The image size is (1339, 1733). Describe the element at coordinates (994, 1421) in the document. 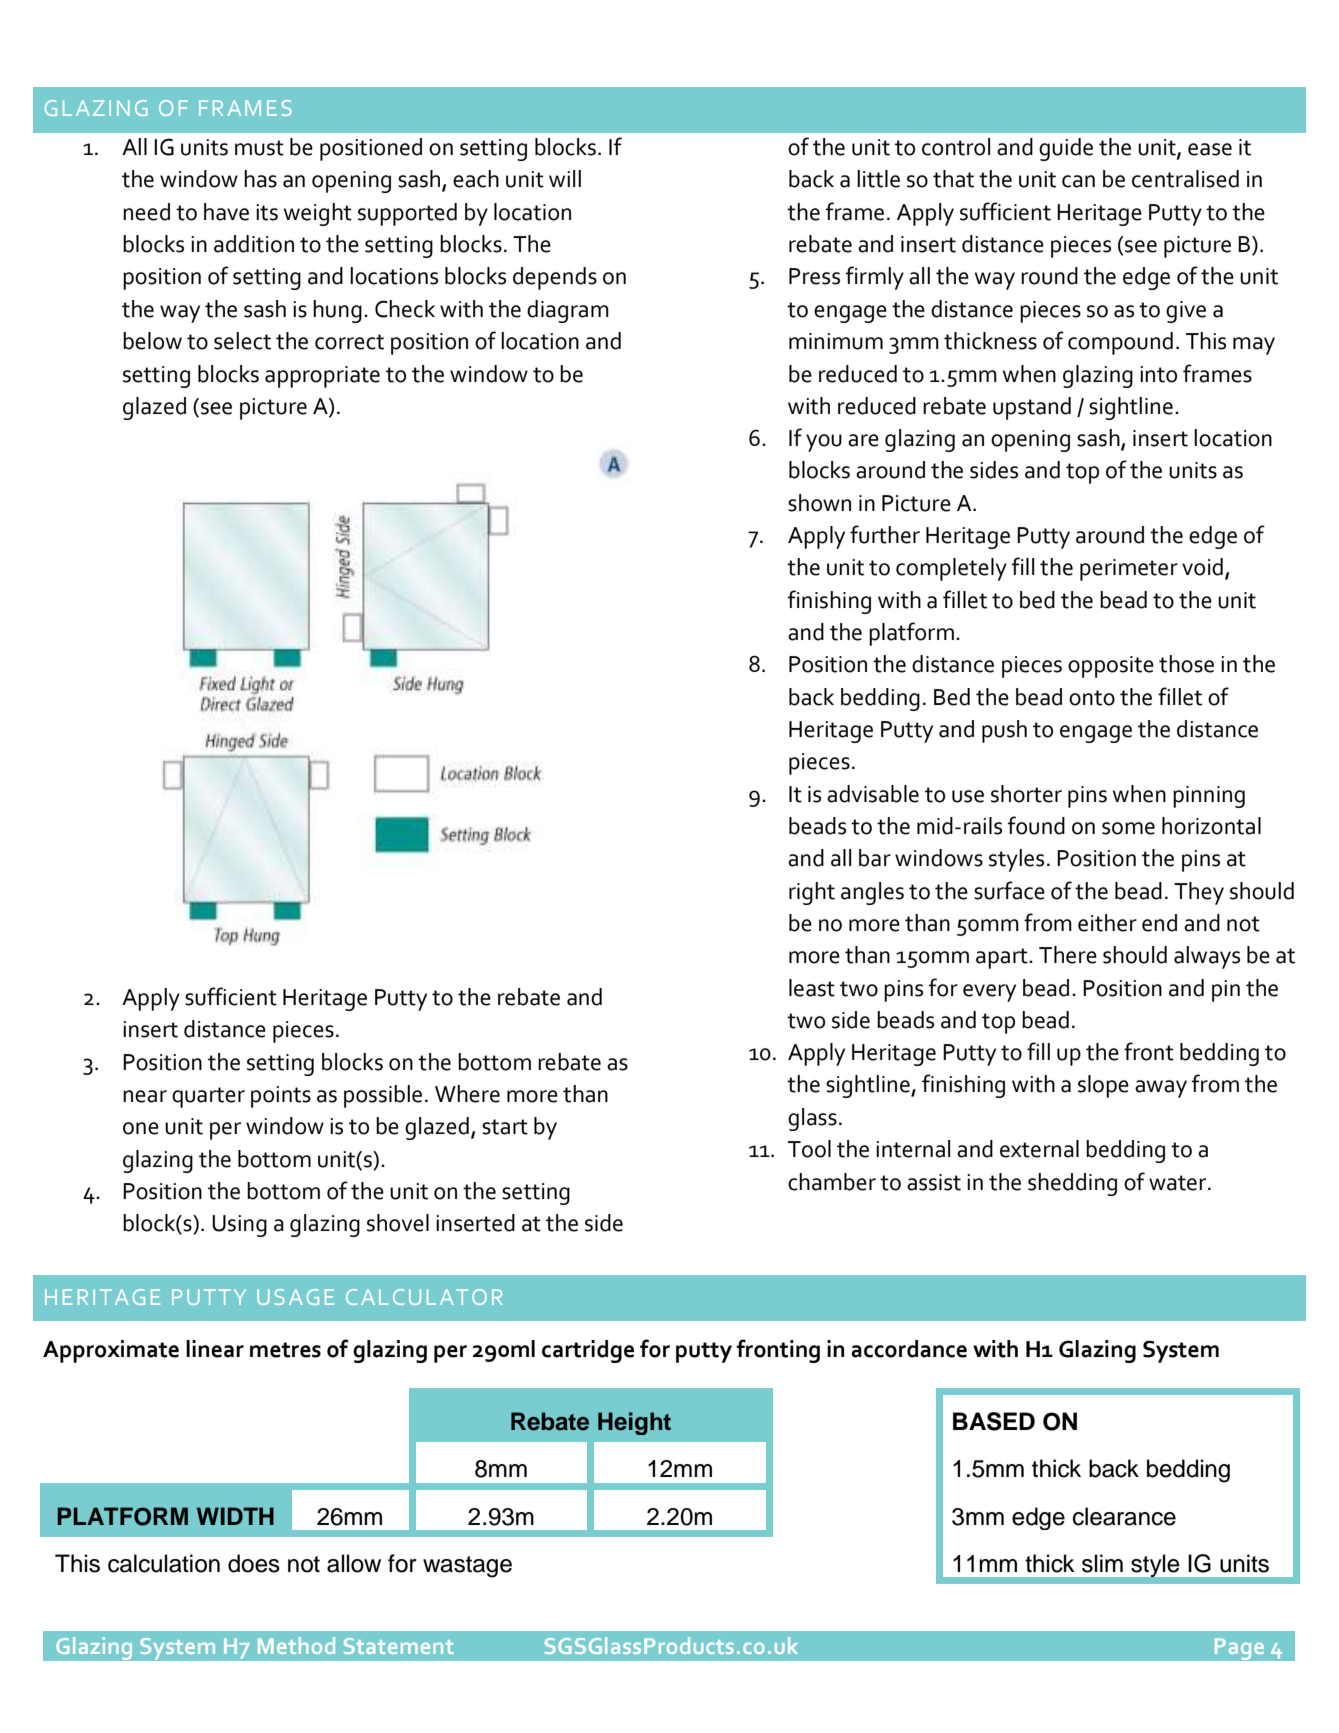

I see `BASED` at that location.
